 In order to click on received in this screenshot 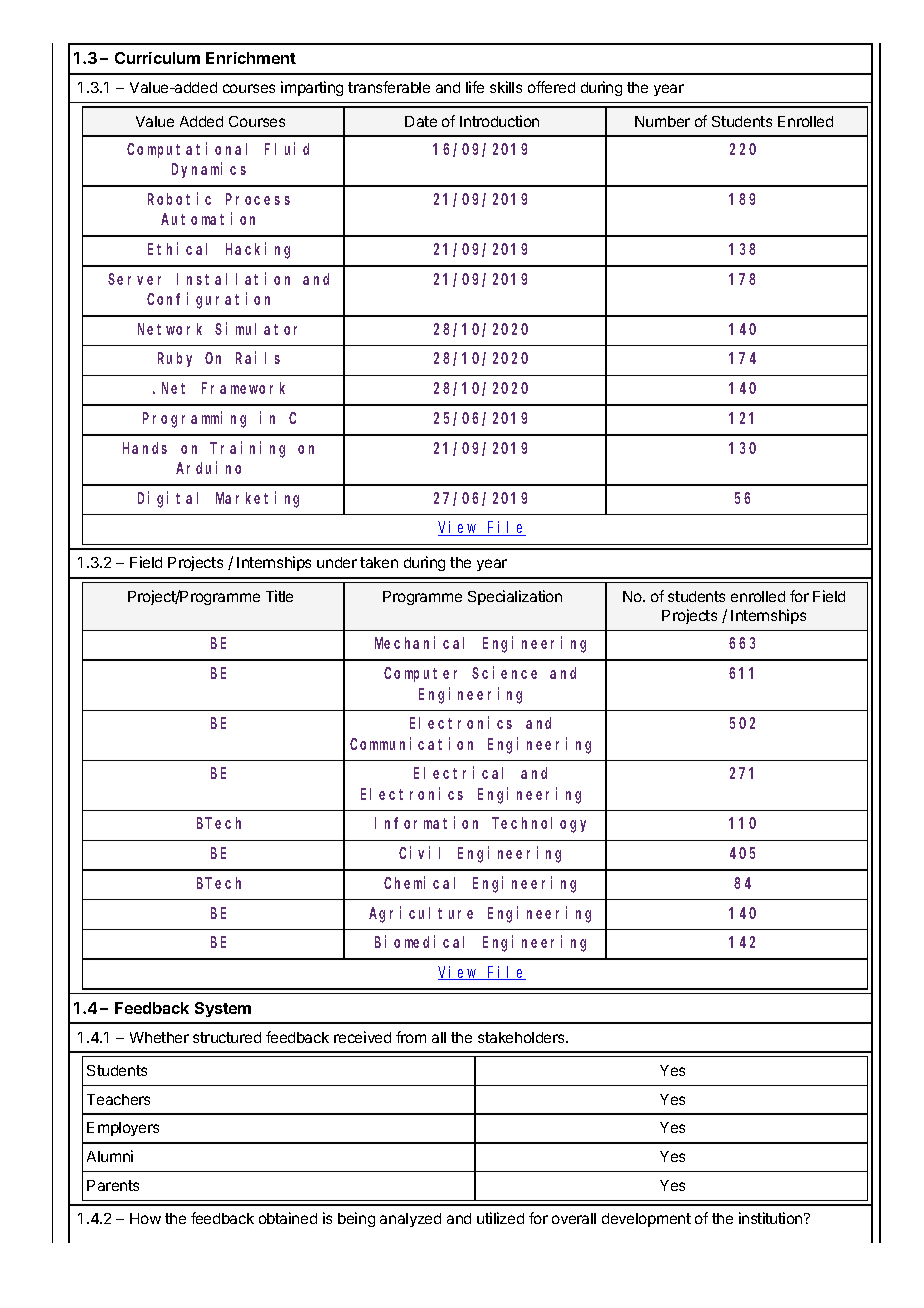, I will do `click(362, 1037)`.
